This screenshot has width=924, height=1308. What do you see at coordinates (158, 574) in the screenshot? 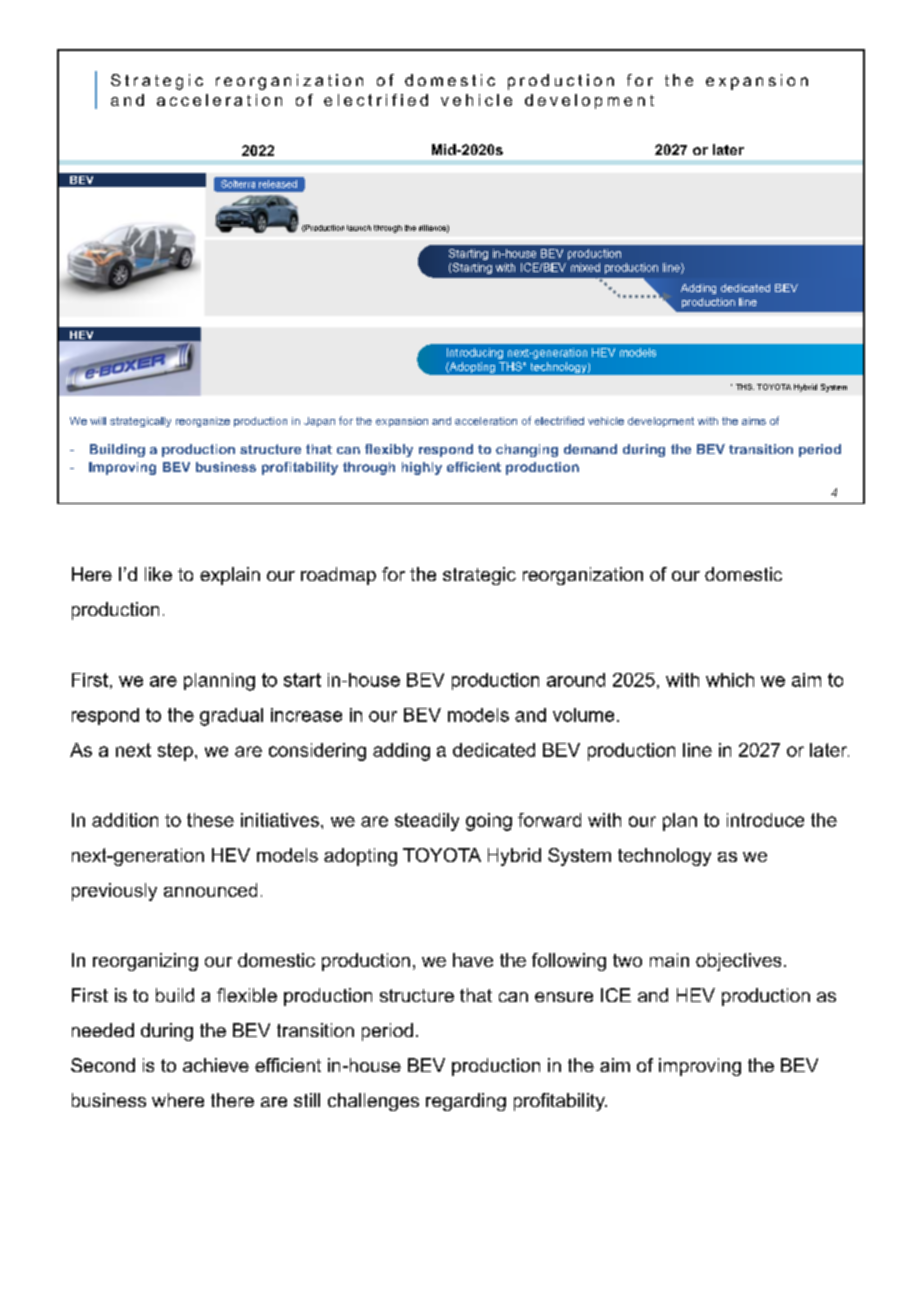
I see `like` at bounding box center [158, 574].
